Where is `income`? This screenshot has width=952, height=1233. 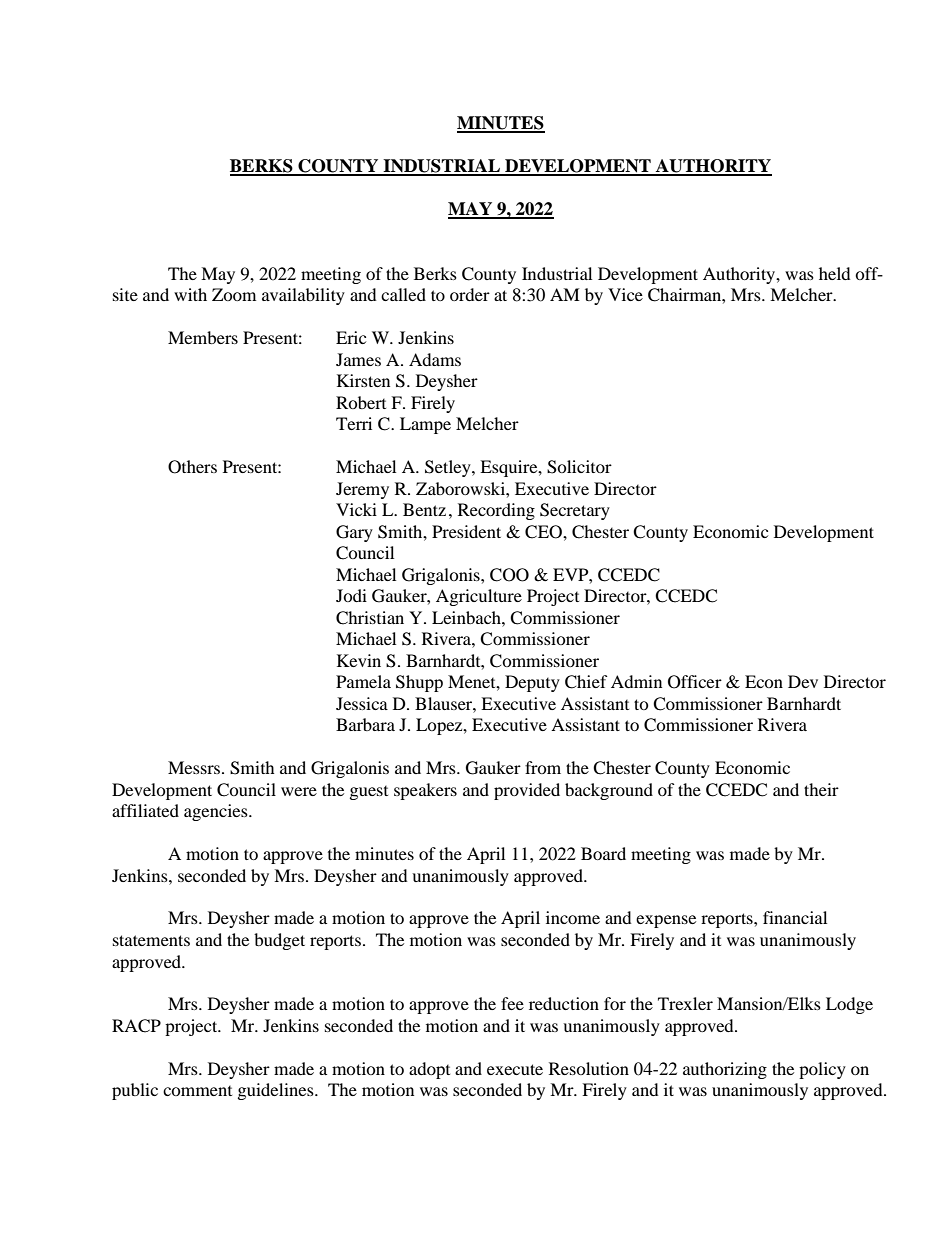 income is located at coordinates (573, 917).
